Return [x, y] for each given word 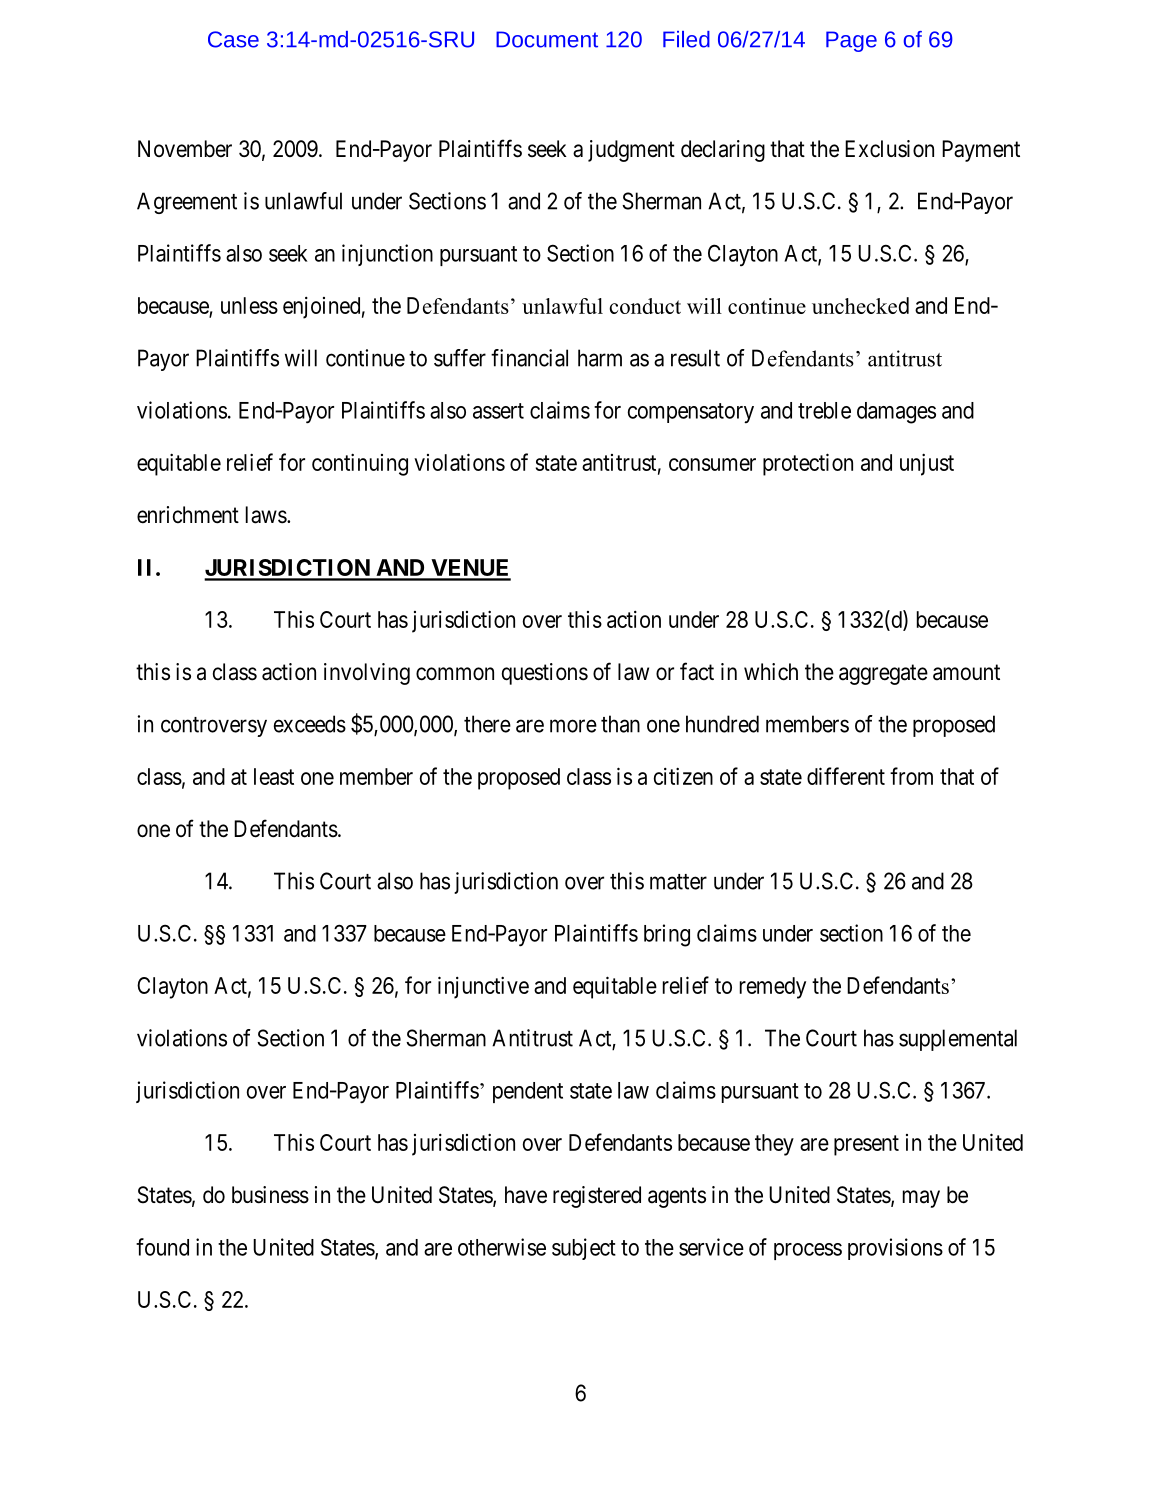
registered [597, 1197]
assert [498, 411]
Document [547, 39]
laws [266, 515]
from [911, 776]
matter [678, 882]
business [270, 1195]
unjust [927, 464]
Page [851, 41]
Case [233, 39]
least [274, 776]
